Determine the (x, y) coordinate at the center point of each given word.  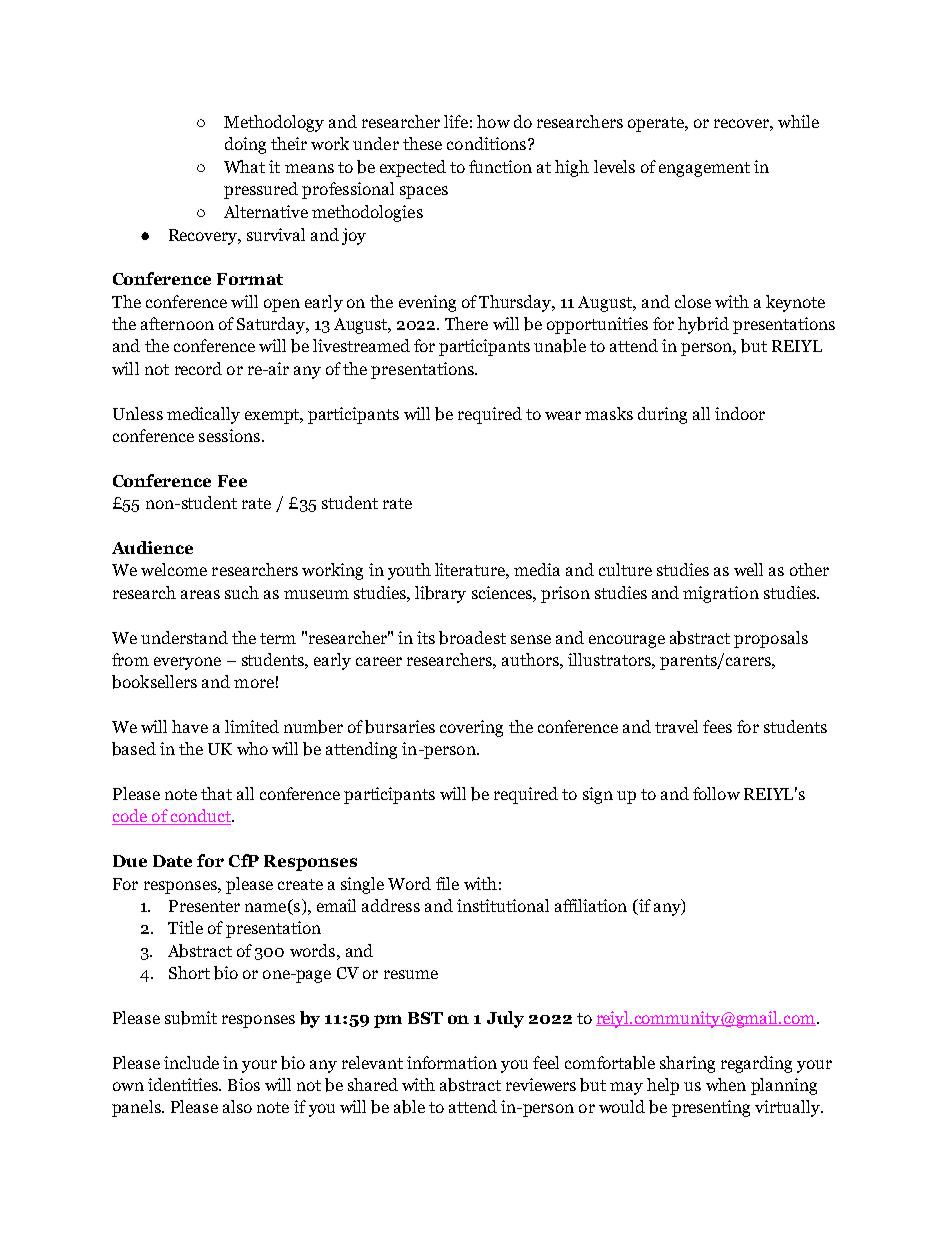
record (198, 368)
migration (721, 594)
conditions (486, 143)
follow (716, 793)
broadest (472, 638)
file (447, 883)
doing (245, 145)
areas (200, 594)
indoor (740, 413)
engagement (704, 169)
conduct (201, 817)
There (466, 323)
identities (184, 1084)
